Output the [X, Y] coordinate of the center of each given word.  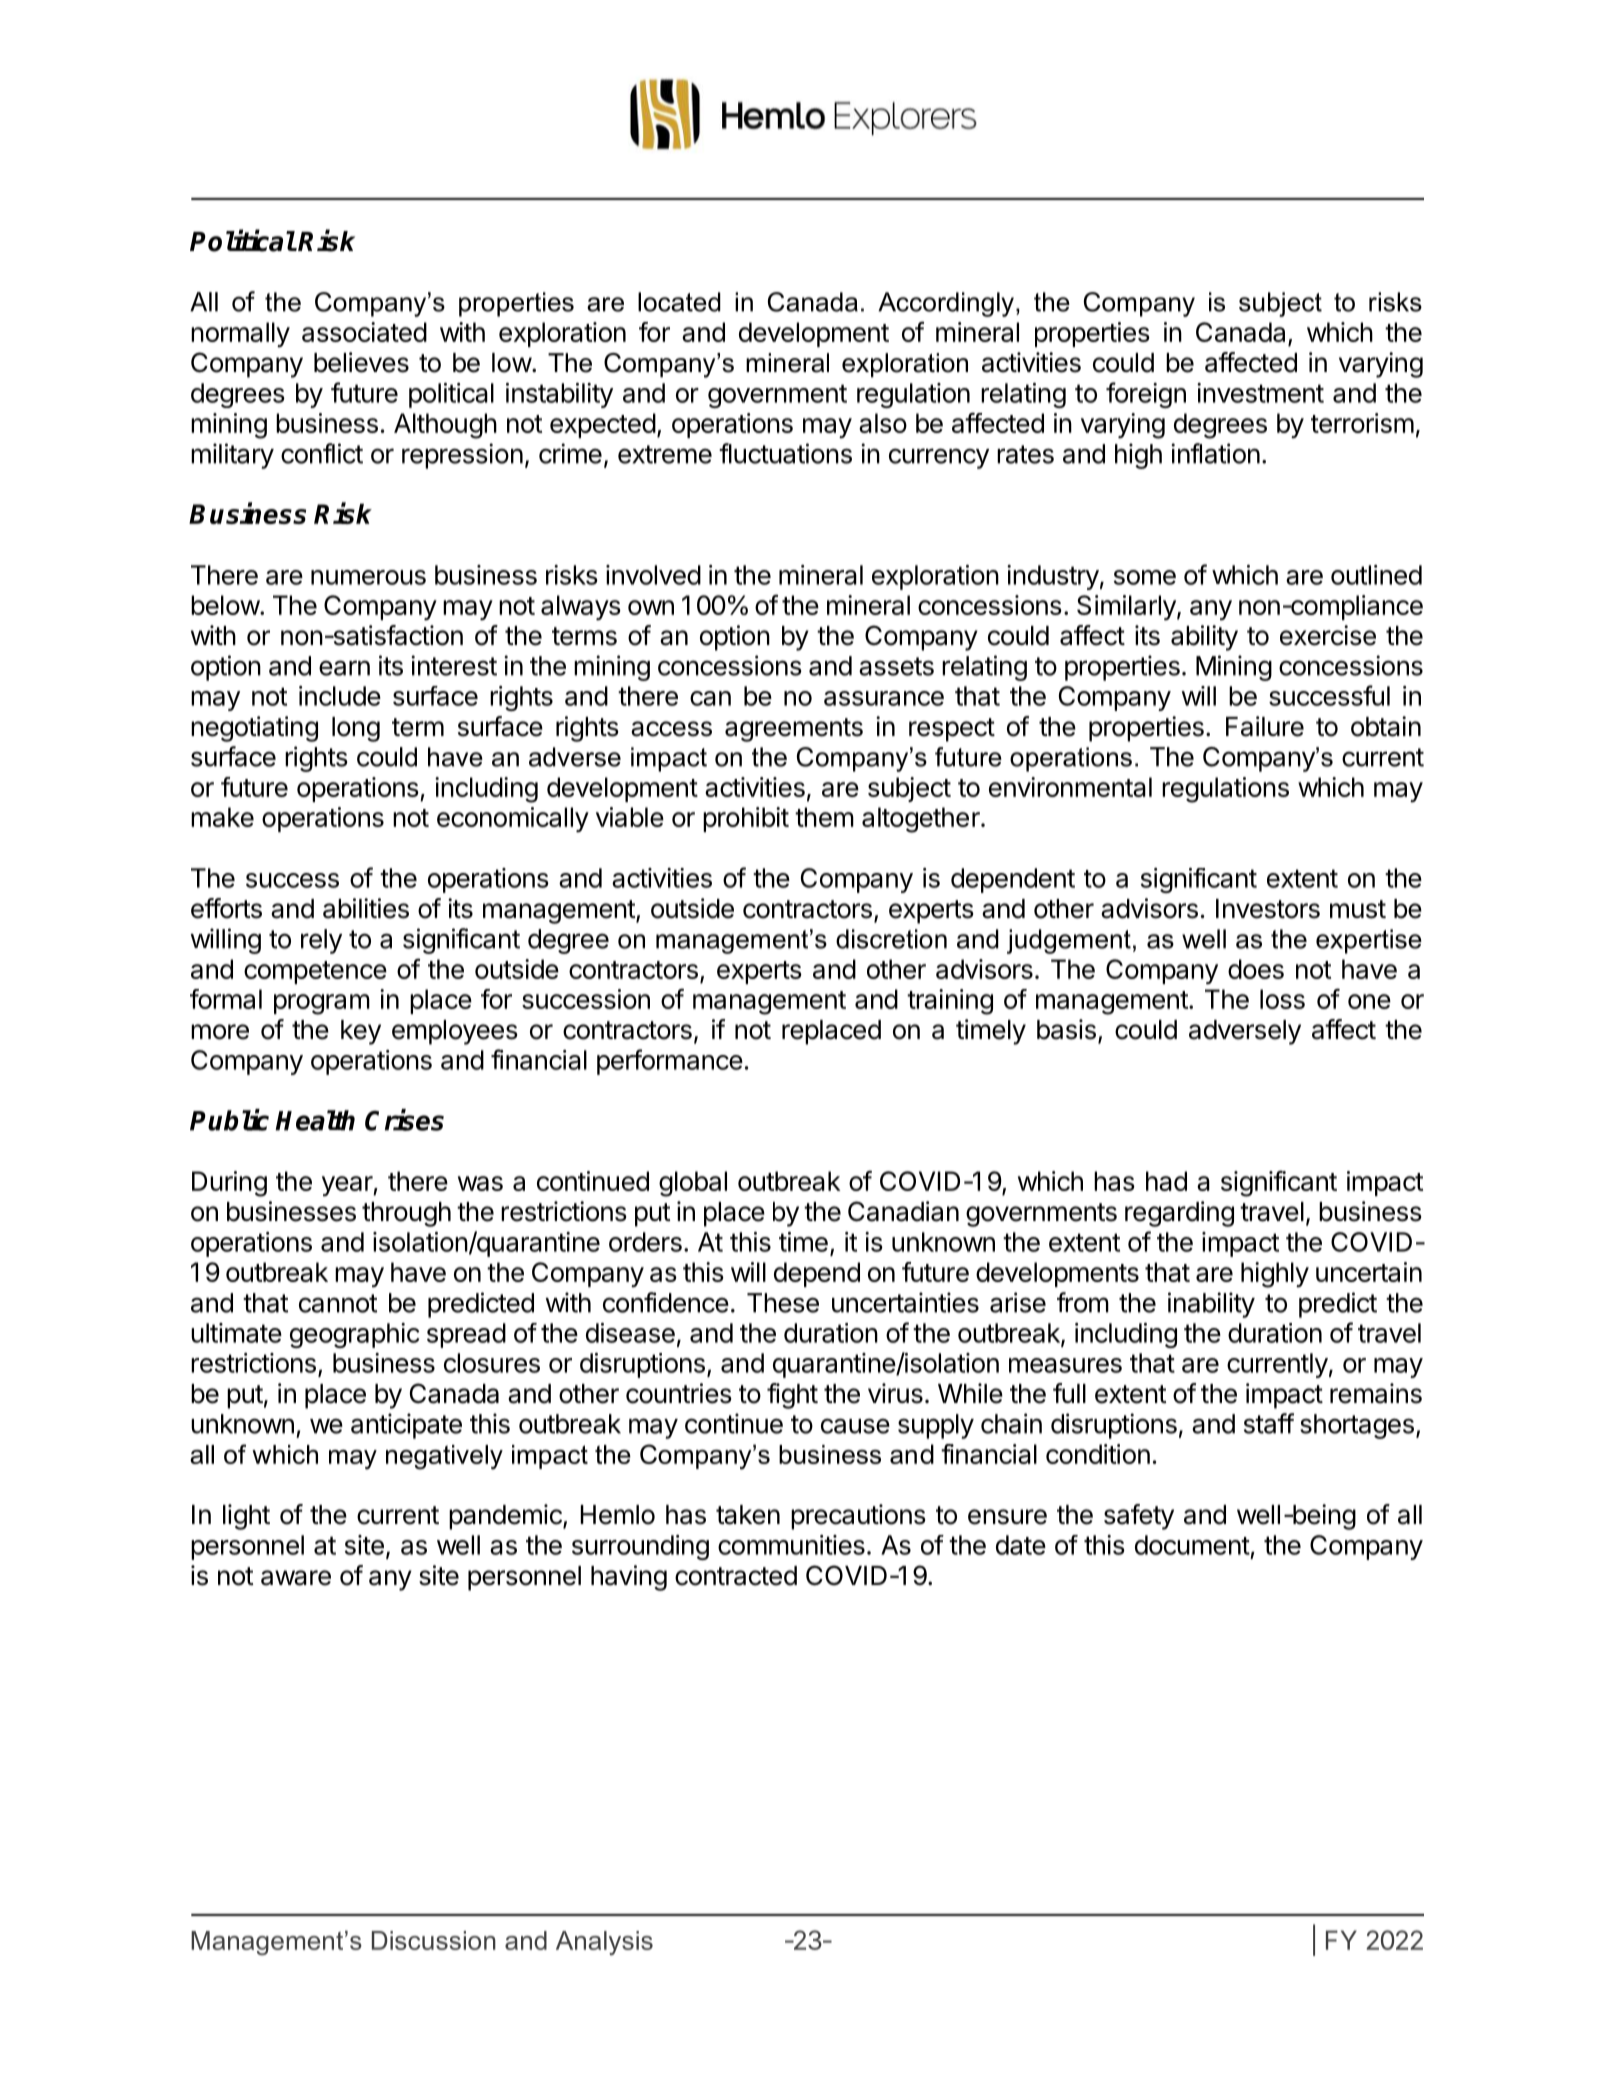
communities [791, 1545]
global [693, 1184]
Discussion [434, 1940]
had [1166, 1181]
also [883, 423]
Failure [1265, 726]
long [356, 729]
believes [361, 362]
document [1192, 1545]
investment [1260, 393]
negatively [444, 1457]
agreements [794, 730]
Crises [404, 1120]
